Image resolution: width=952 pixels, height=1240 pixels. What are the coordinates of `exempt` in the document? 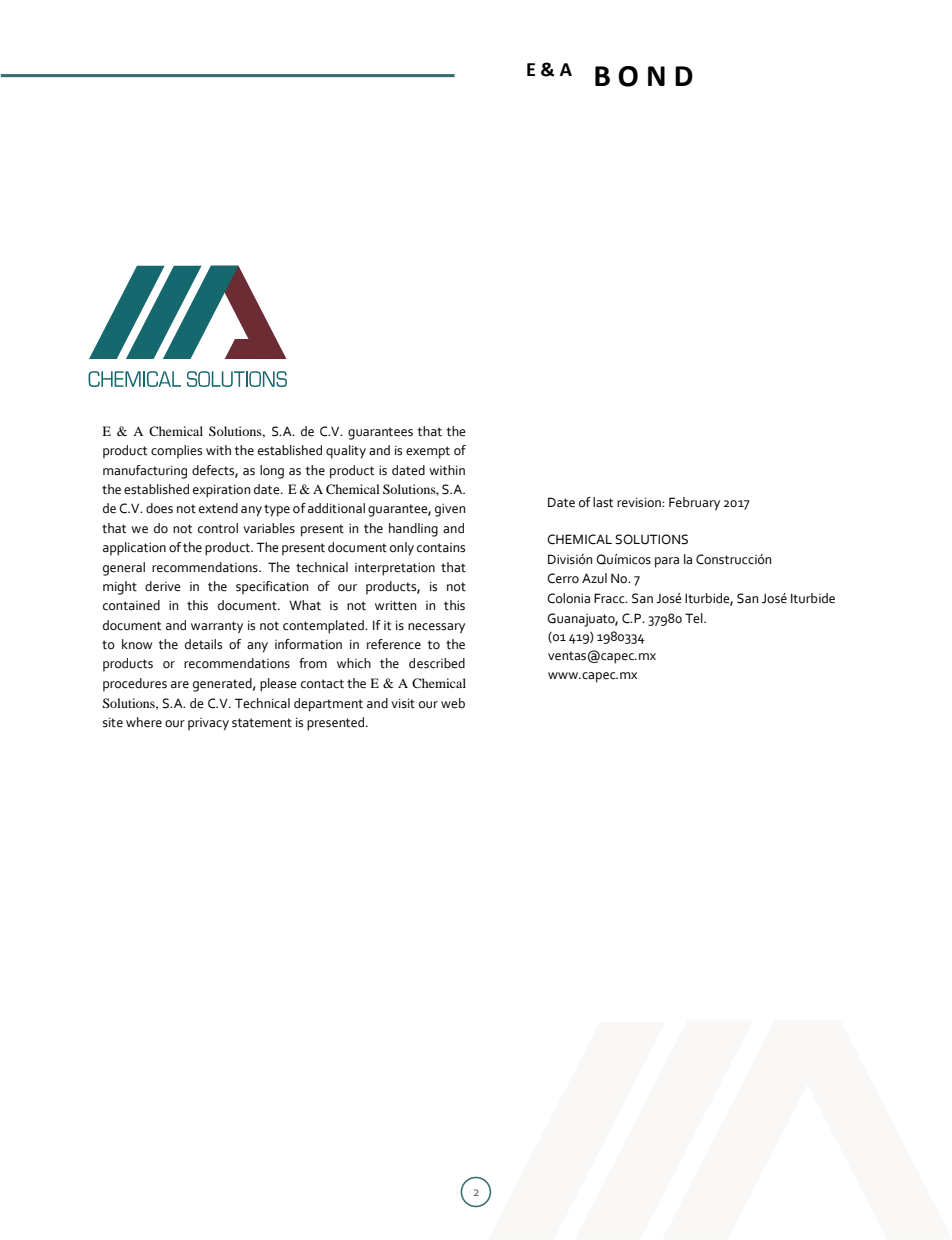 It's located at (428, 452).
